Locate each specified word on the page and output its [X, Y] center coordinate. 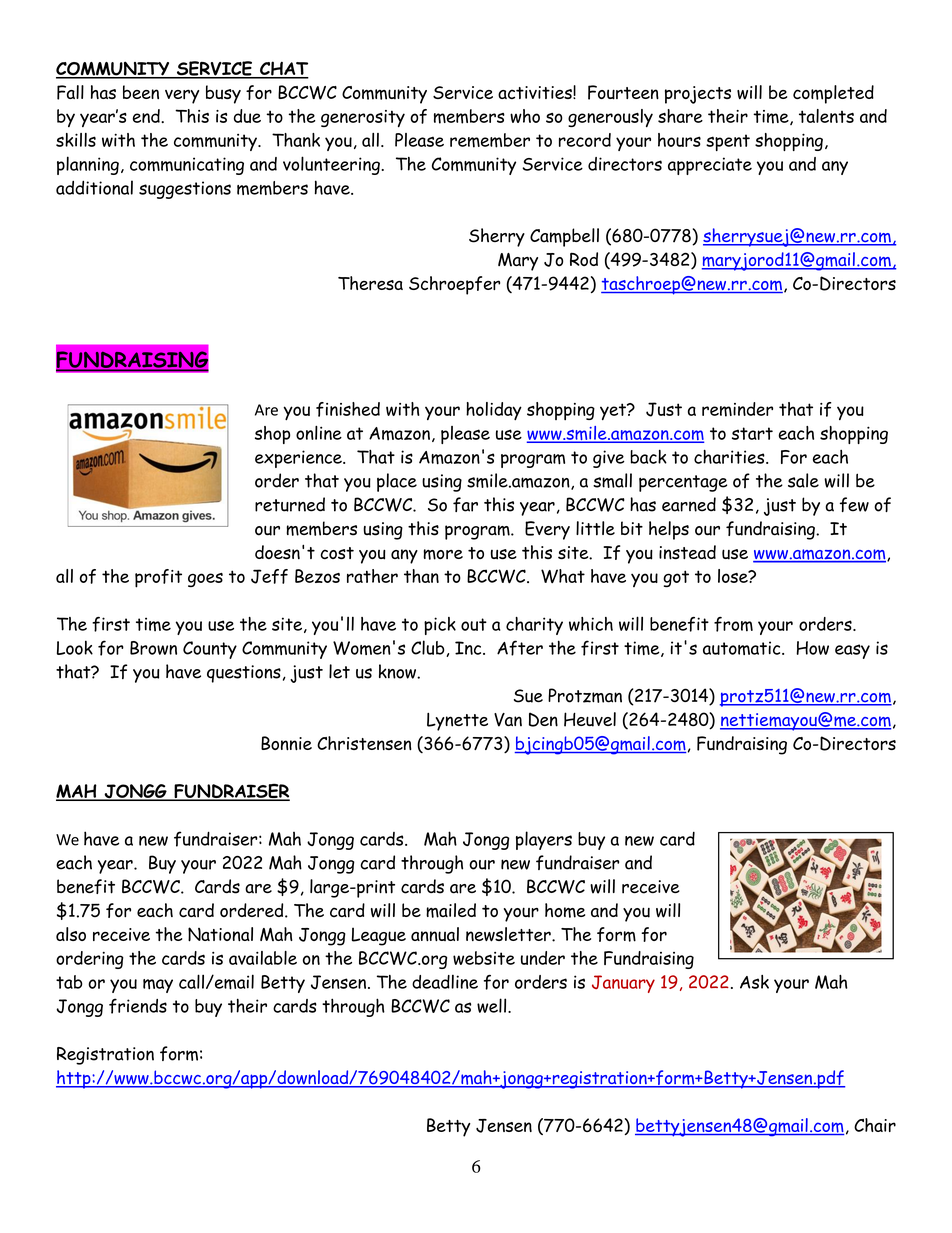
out [474, 624]
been [141, 92]
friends [138, 1006]
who [525, 116]
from [733, 624]
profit [158, 578]
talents [826, 116]
